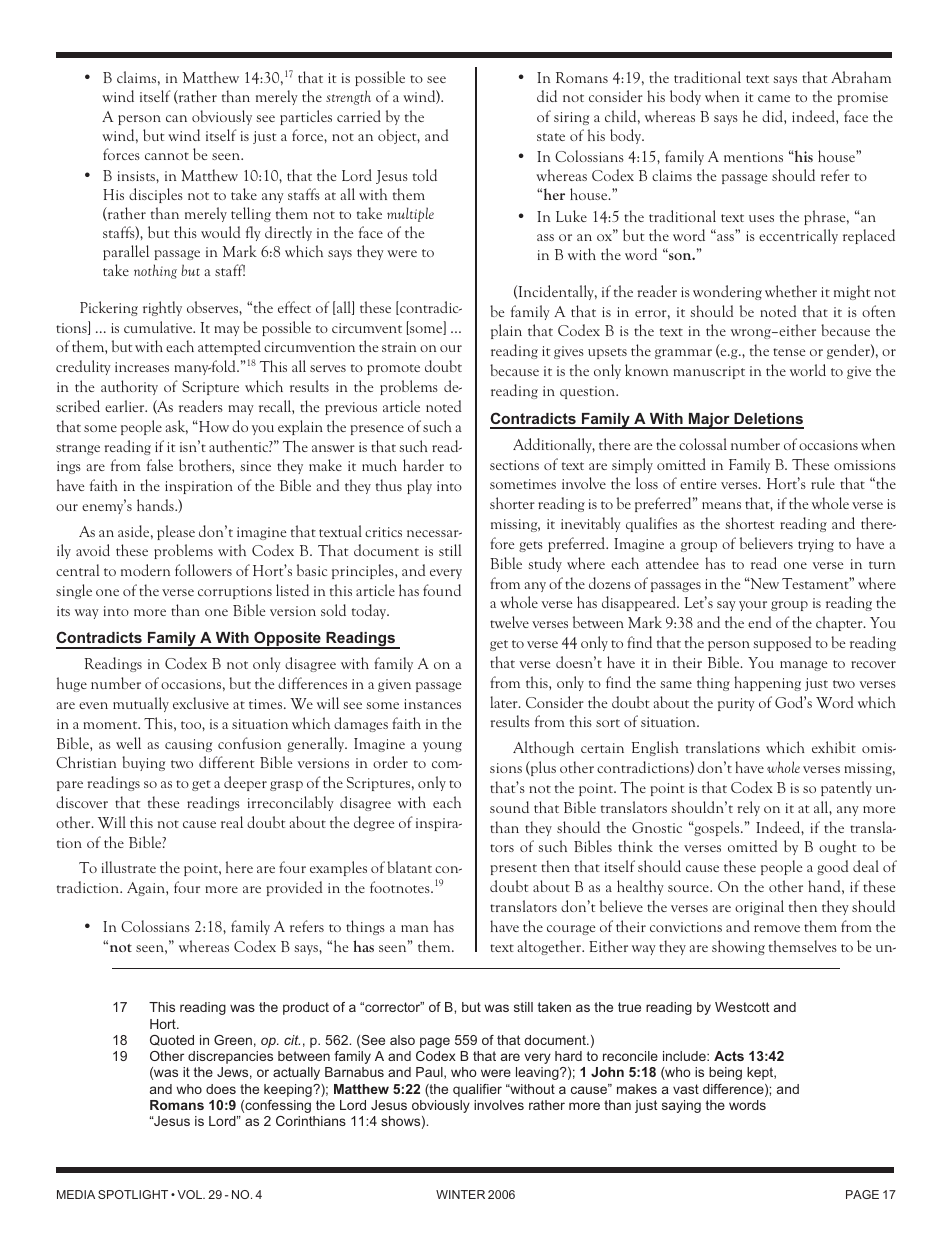  Describe the element at coordinates (460, 1194) in the screenshot. I see `WINTER` at that location.
